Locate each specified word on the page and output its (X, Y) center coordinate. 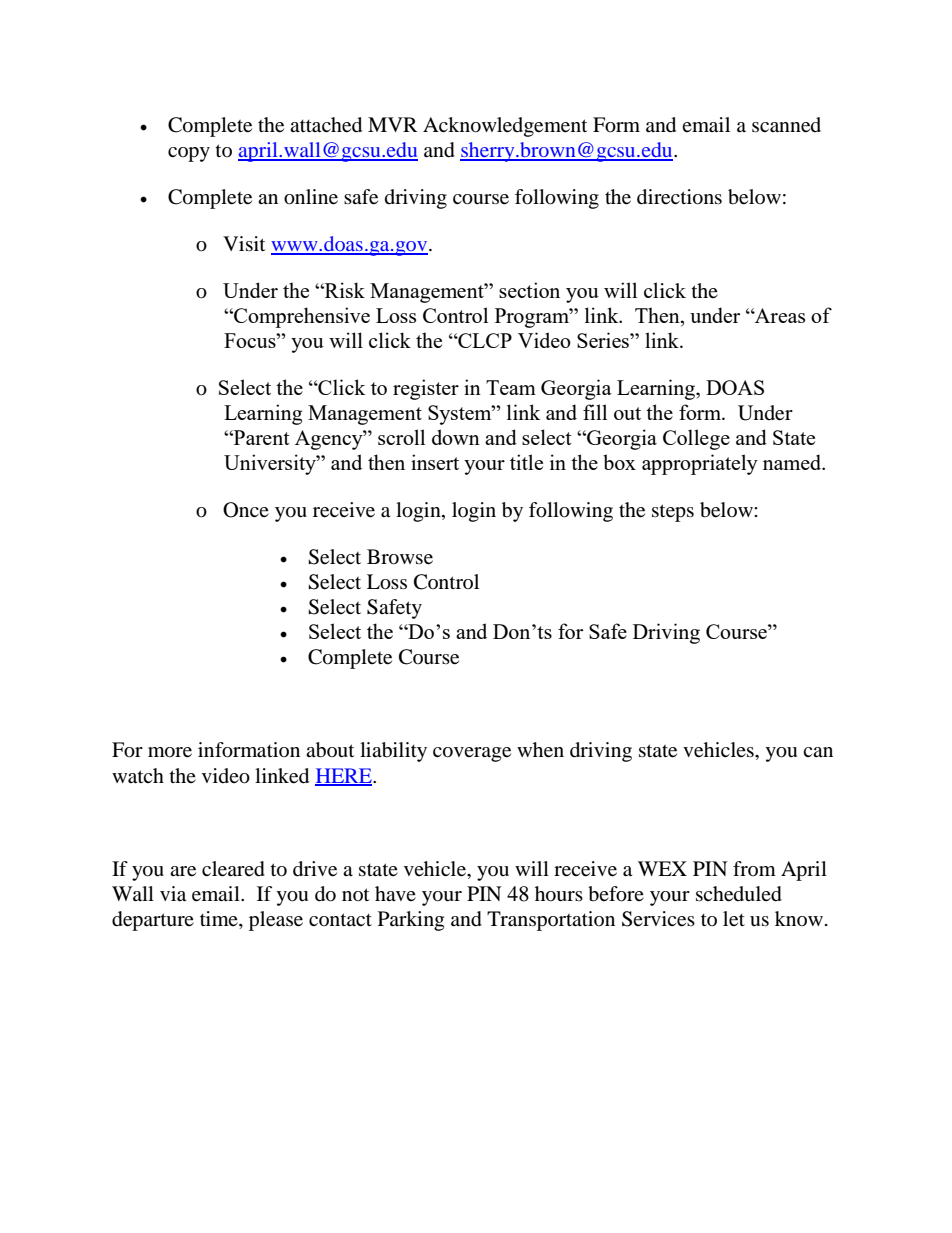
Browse (400, 557)
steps (673, 513)
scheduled (739, 894)
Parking (411, 921)
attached (326, 125)
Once (246, 510)
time (220, 920)
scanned (786, 125)
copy (189, 154)
